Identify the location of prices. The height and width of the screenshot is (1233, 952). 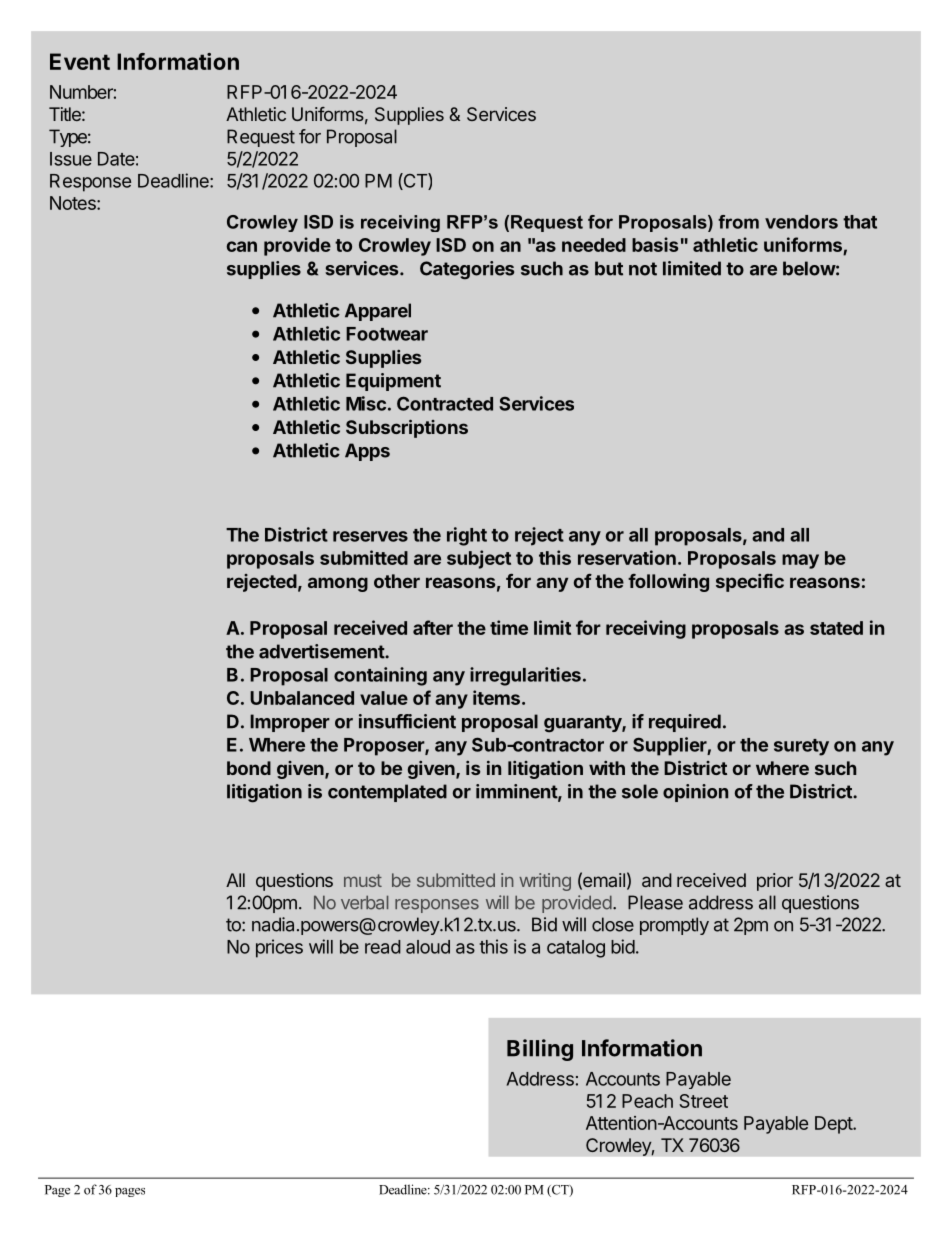
(279, 948).
